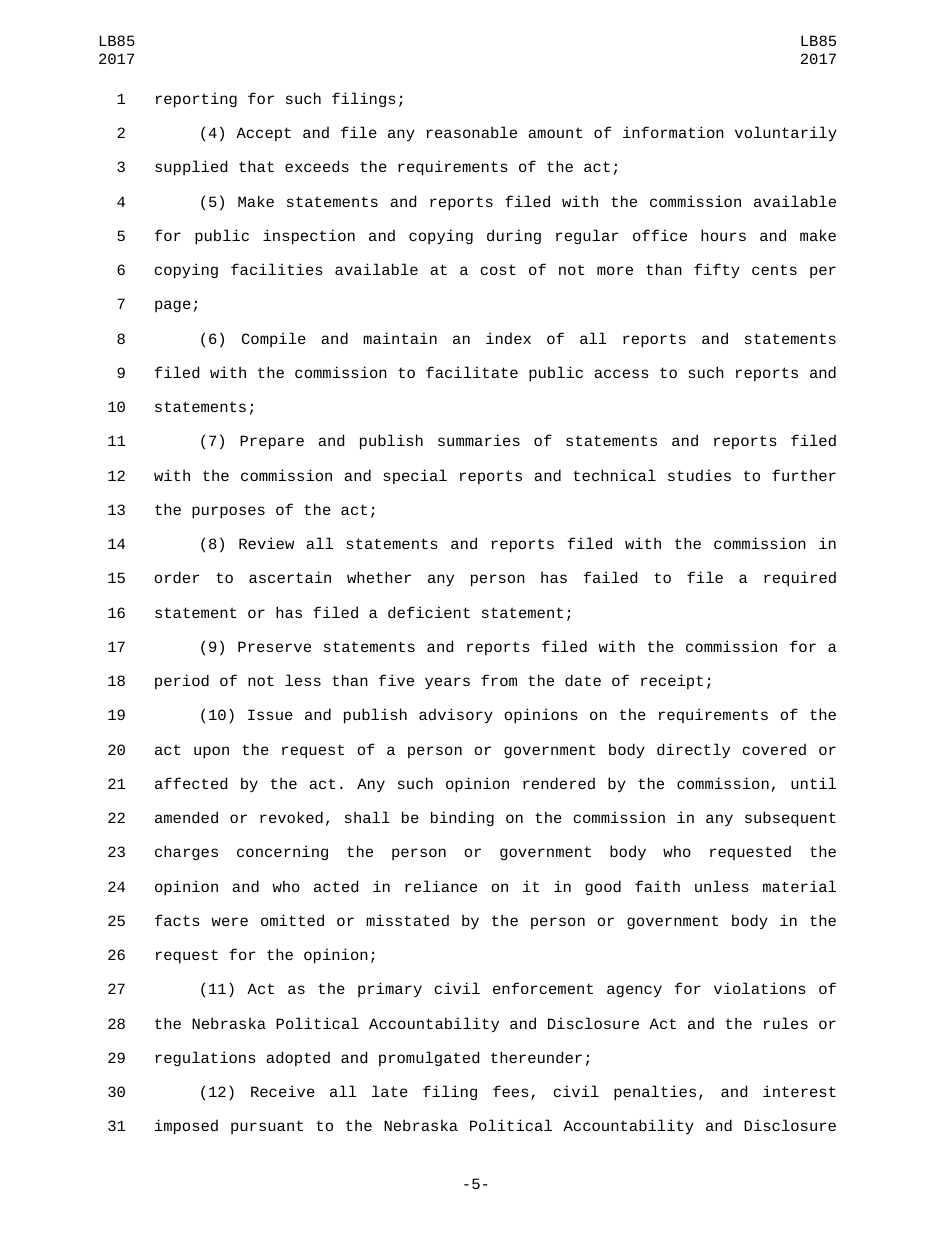 This screenshot has height=1233, width=952. I want to click on fees, so click(511, 1091).
